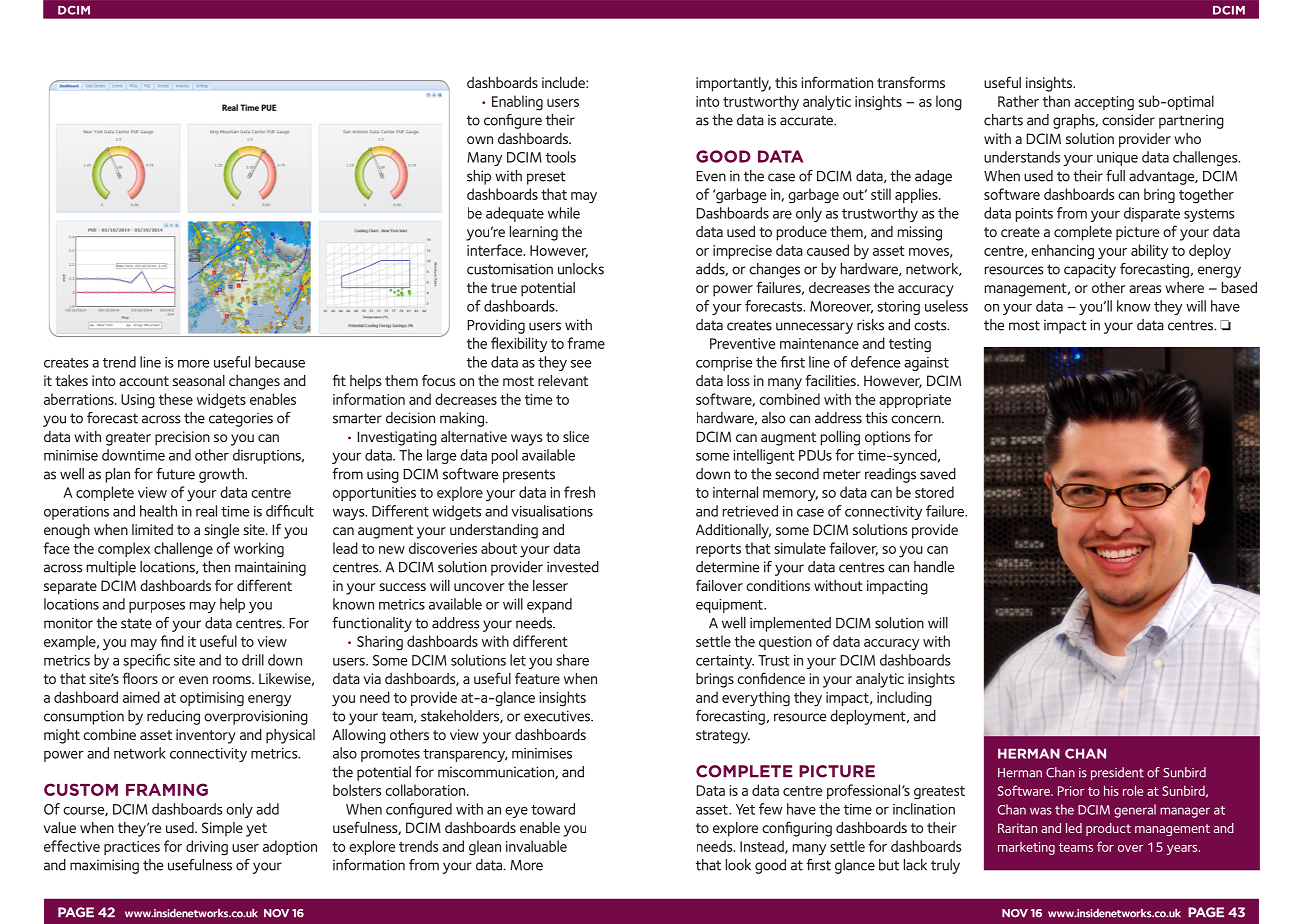 This page has width=1303, height=924. What do you see at coordinates (904, 699) in the page?
I see `including` at bounding box center [904, 699].
